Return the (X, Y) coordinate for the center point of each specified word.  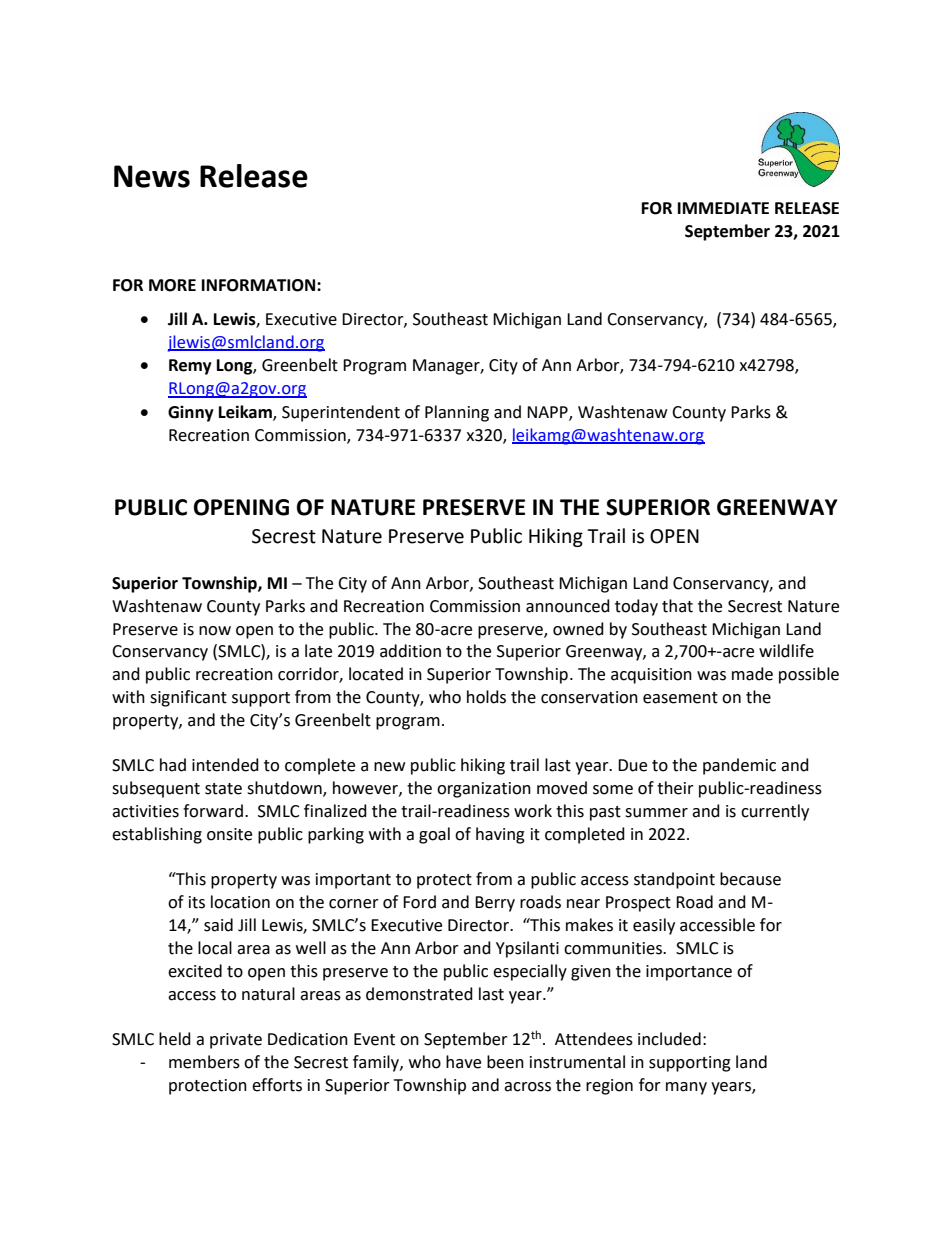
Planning (457, 413)
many (686, 1088)
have (463, 1062)
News (152, 176)
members (204, 1062)
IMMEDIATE (723, 208)
